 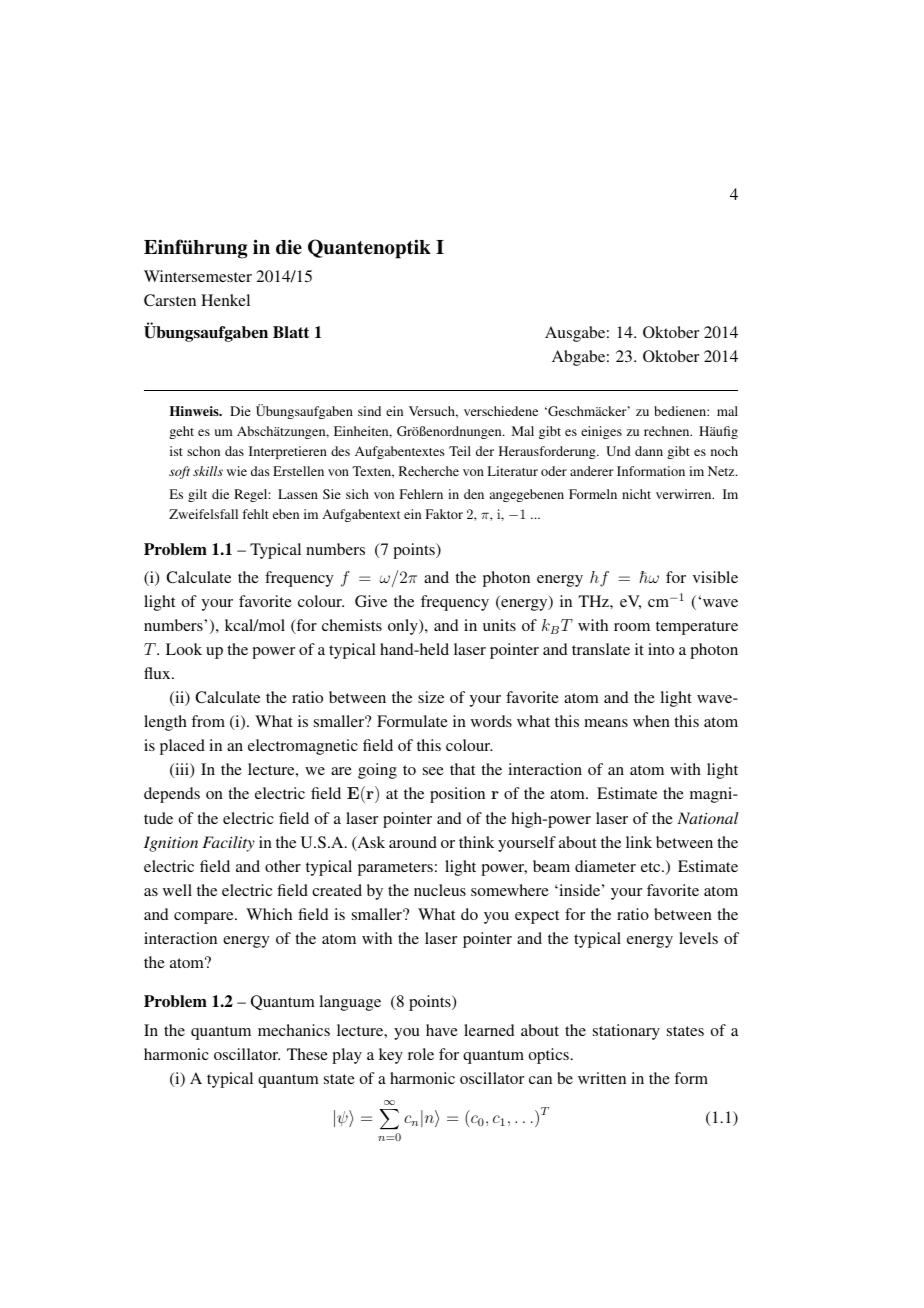 What do you see at coordinates (170, 300) in the screenshot?
I see `Carsten` at bounding box center [170, 300].
